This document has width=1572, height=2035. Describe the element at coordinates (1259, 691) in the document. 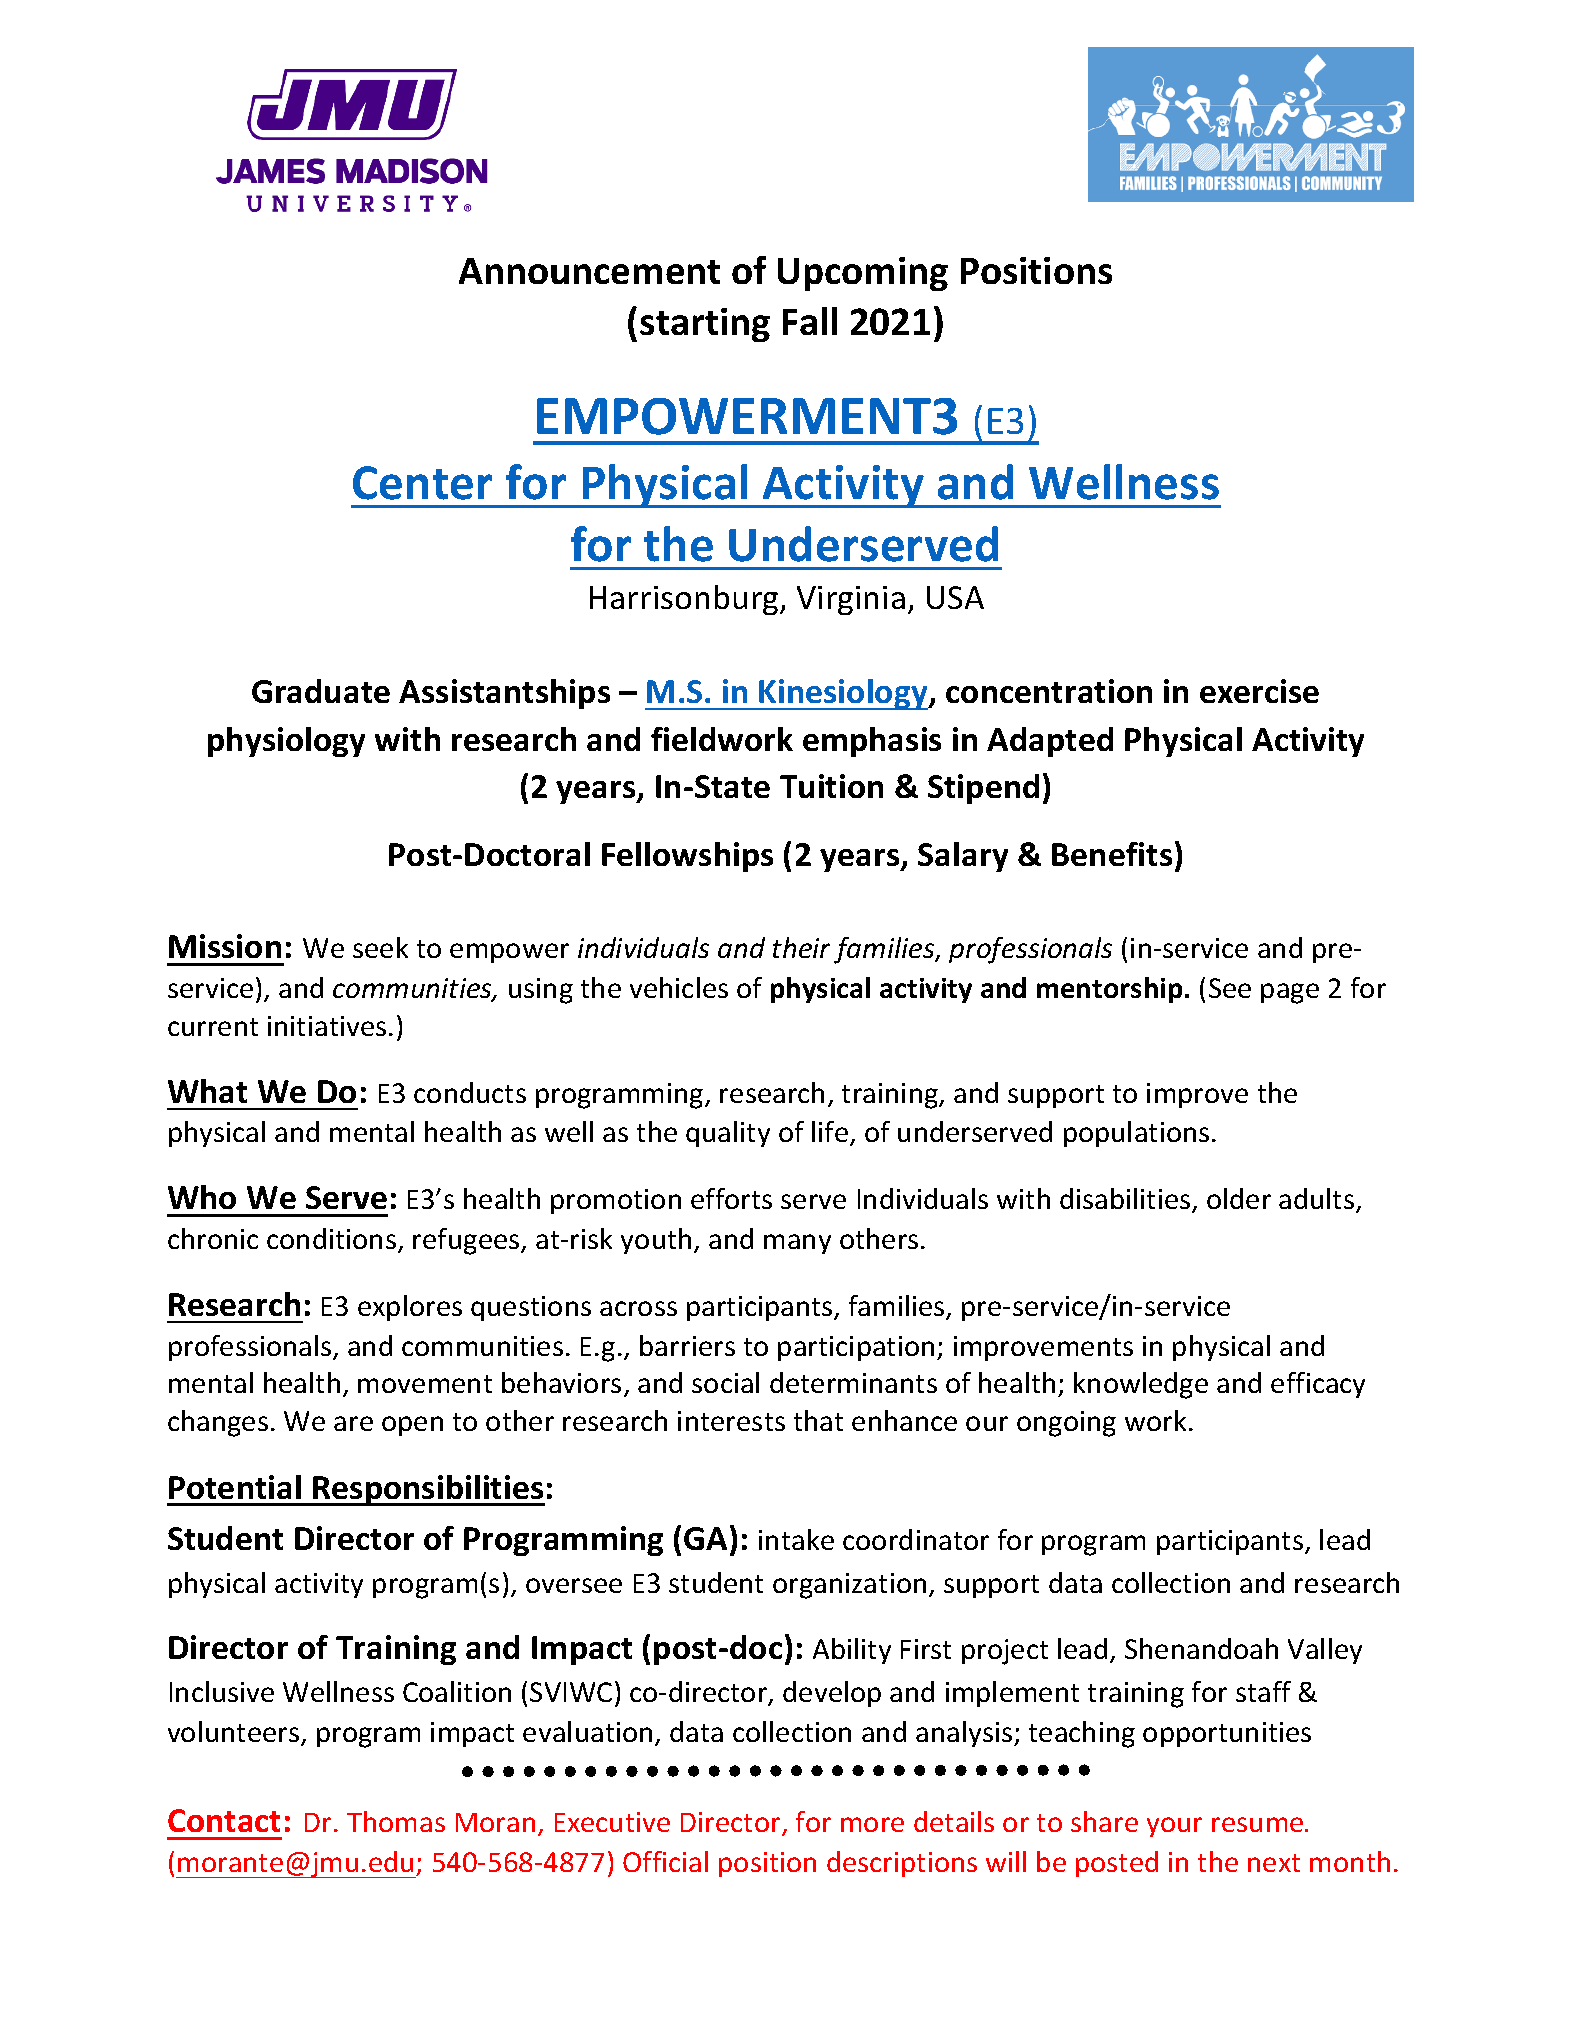

I see `exercise` at that location.
